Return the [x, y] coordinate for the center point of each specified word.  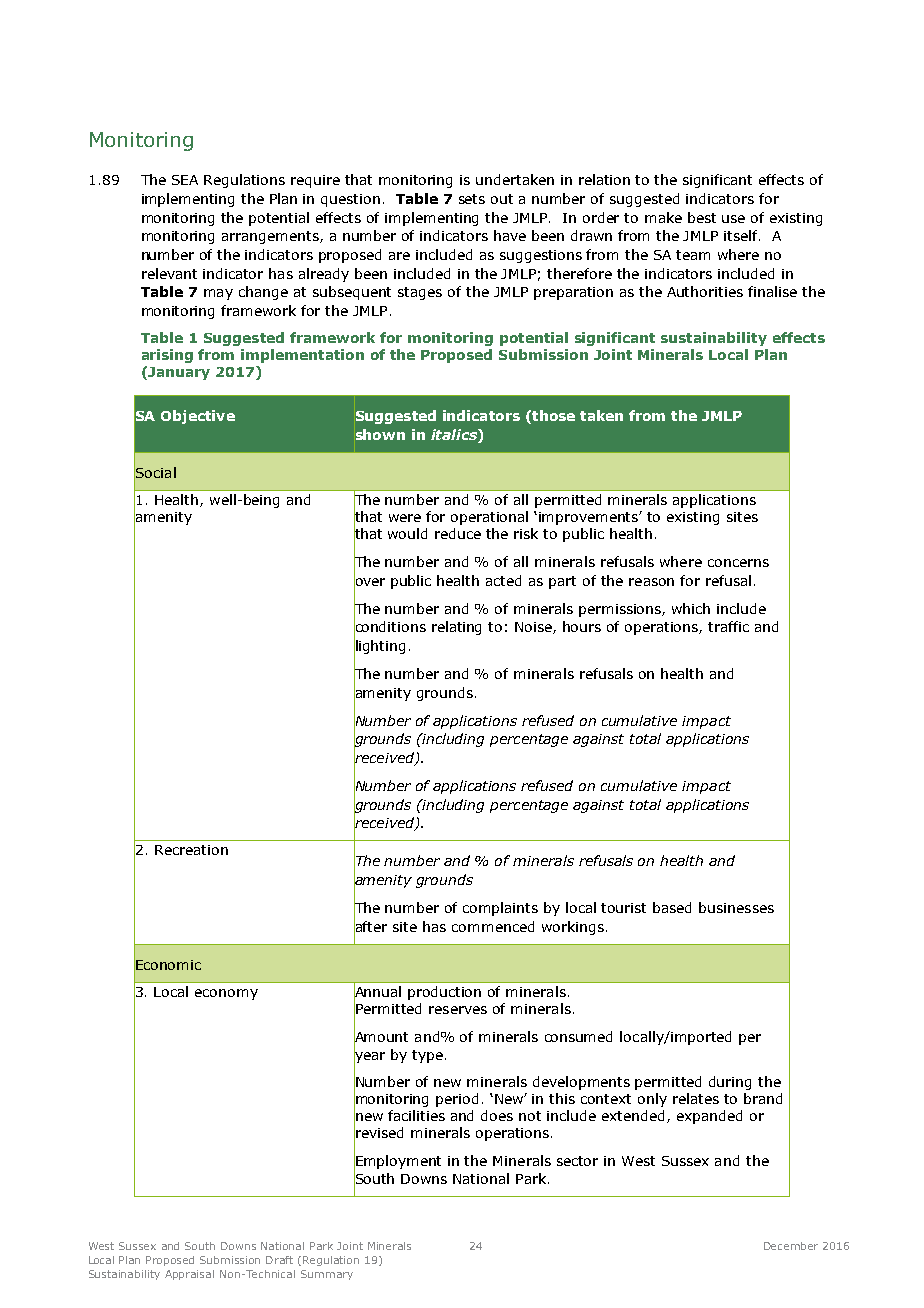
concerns [738, 563]
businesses [736, 907]
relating [456, 628]
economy [226, 994]
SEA [185, 180]
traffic [728, 626]
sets [472, 199]
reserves [458, 1010]
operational [489, 518]
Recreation [191, 850]
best [702, 217]
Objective [198, 417]
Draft [279, 1260]
